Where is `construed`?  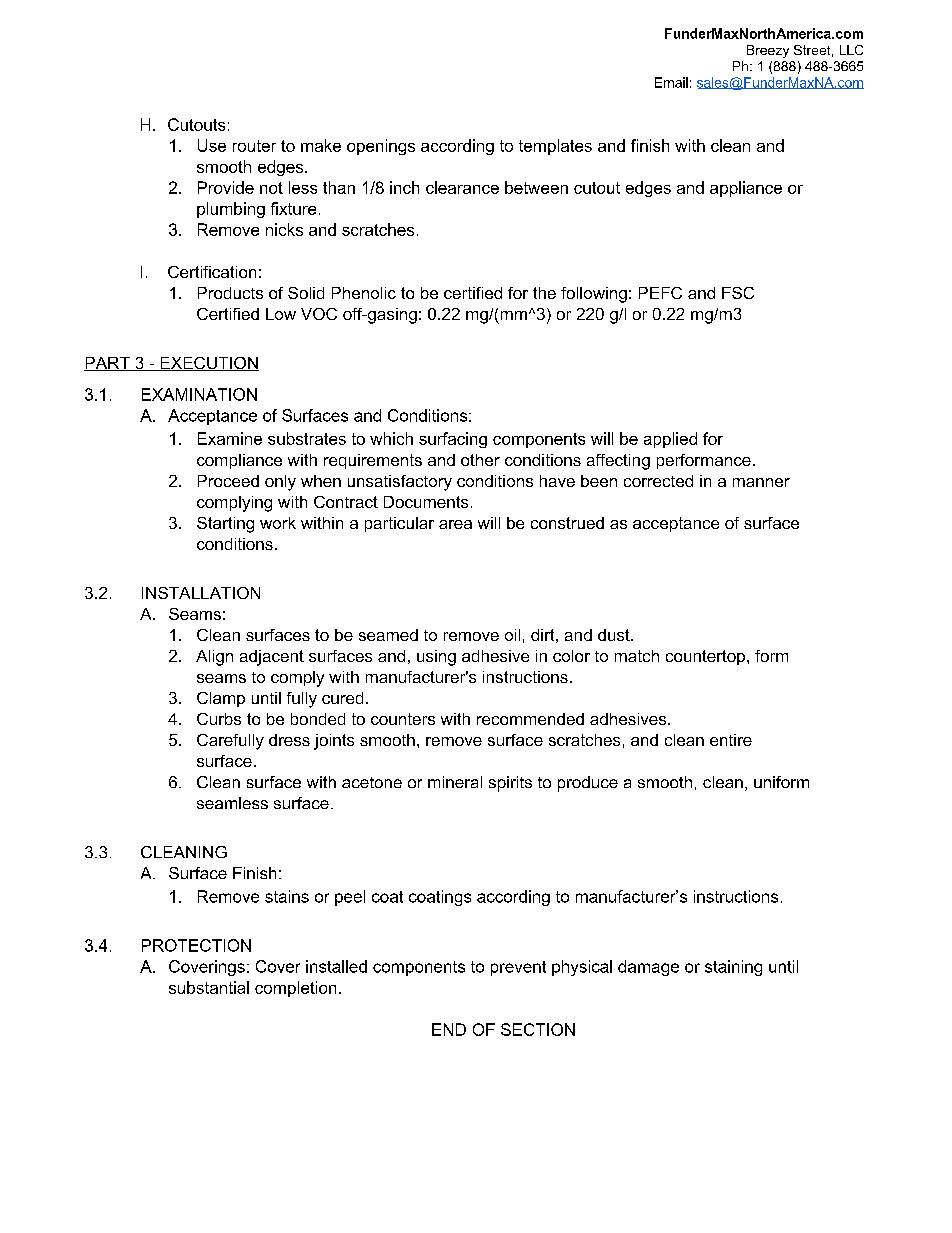 construed is located at coordinates (567, 523).
